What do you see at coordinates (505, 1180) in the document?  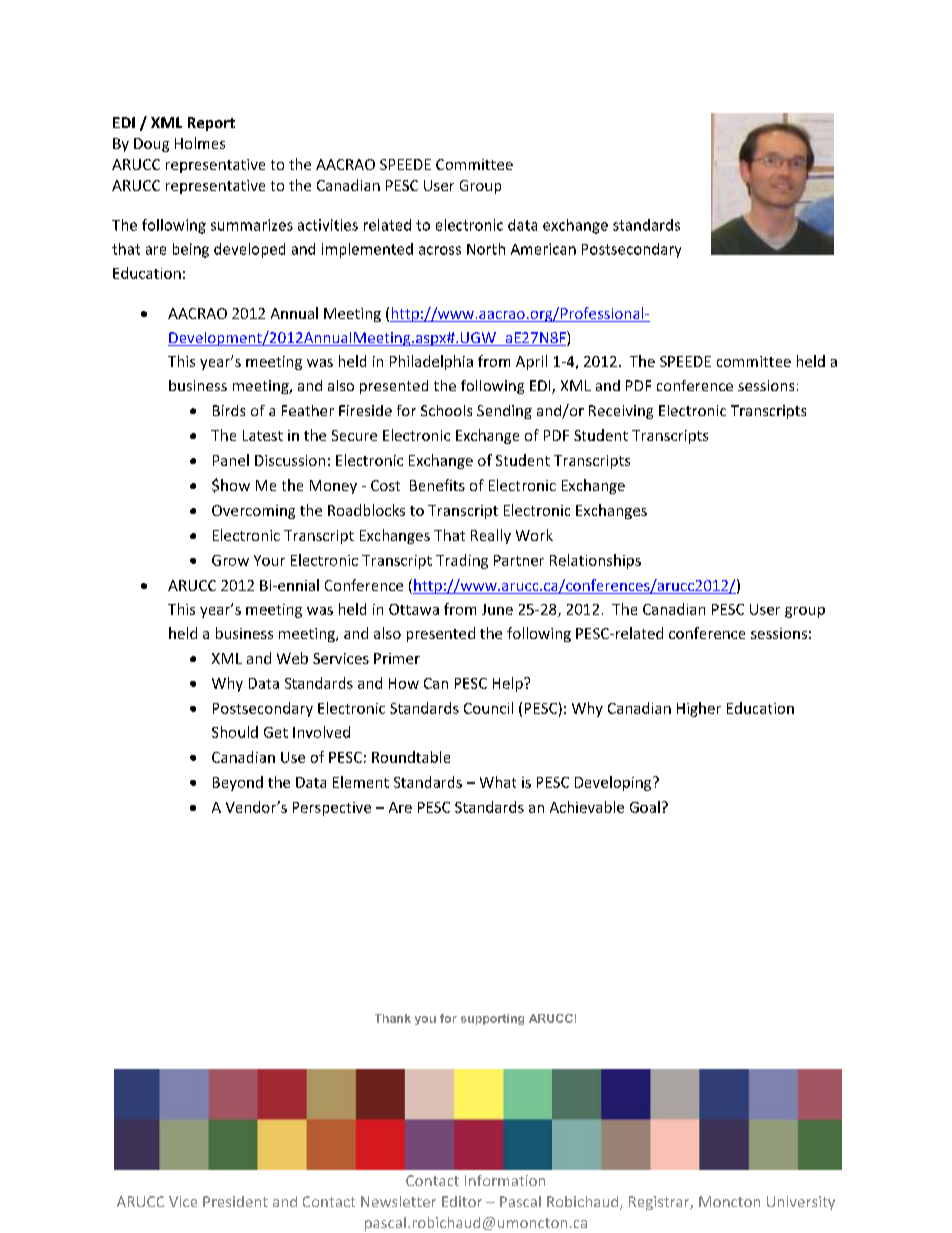 I see `Information` at bounding box center [505, 1180].
